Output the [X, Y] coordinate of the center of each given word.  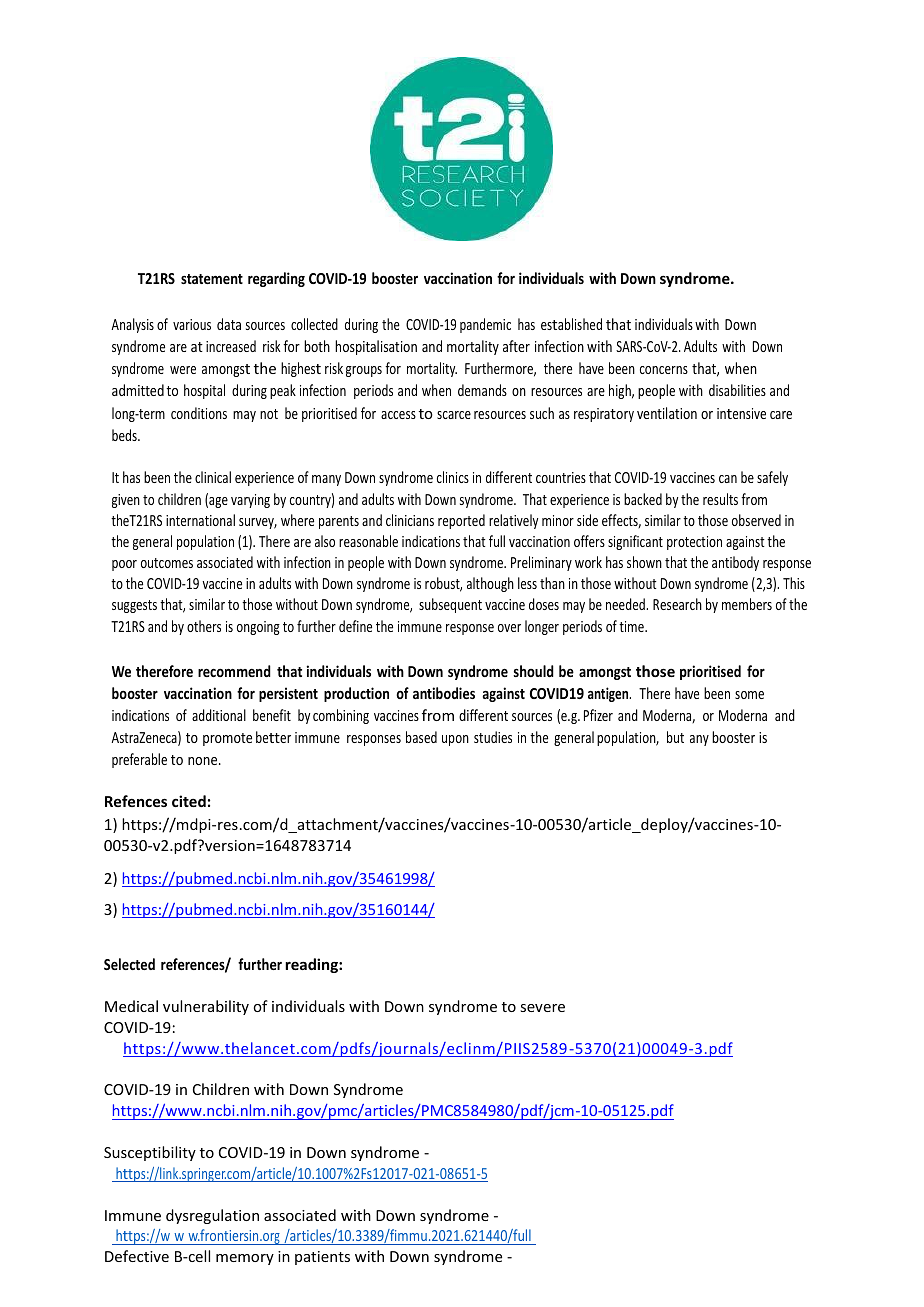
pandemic [485, 325]
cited [189, 801]
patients [322, 1258]
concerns [664, 370]
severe [542, 1008]
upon [455, 740]
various [192, 324]
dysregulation [212, 1216]
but [675, 737]
